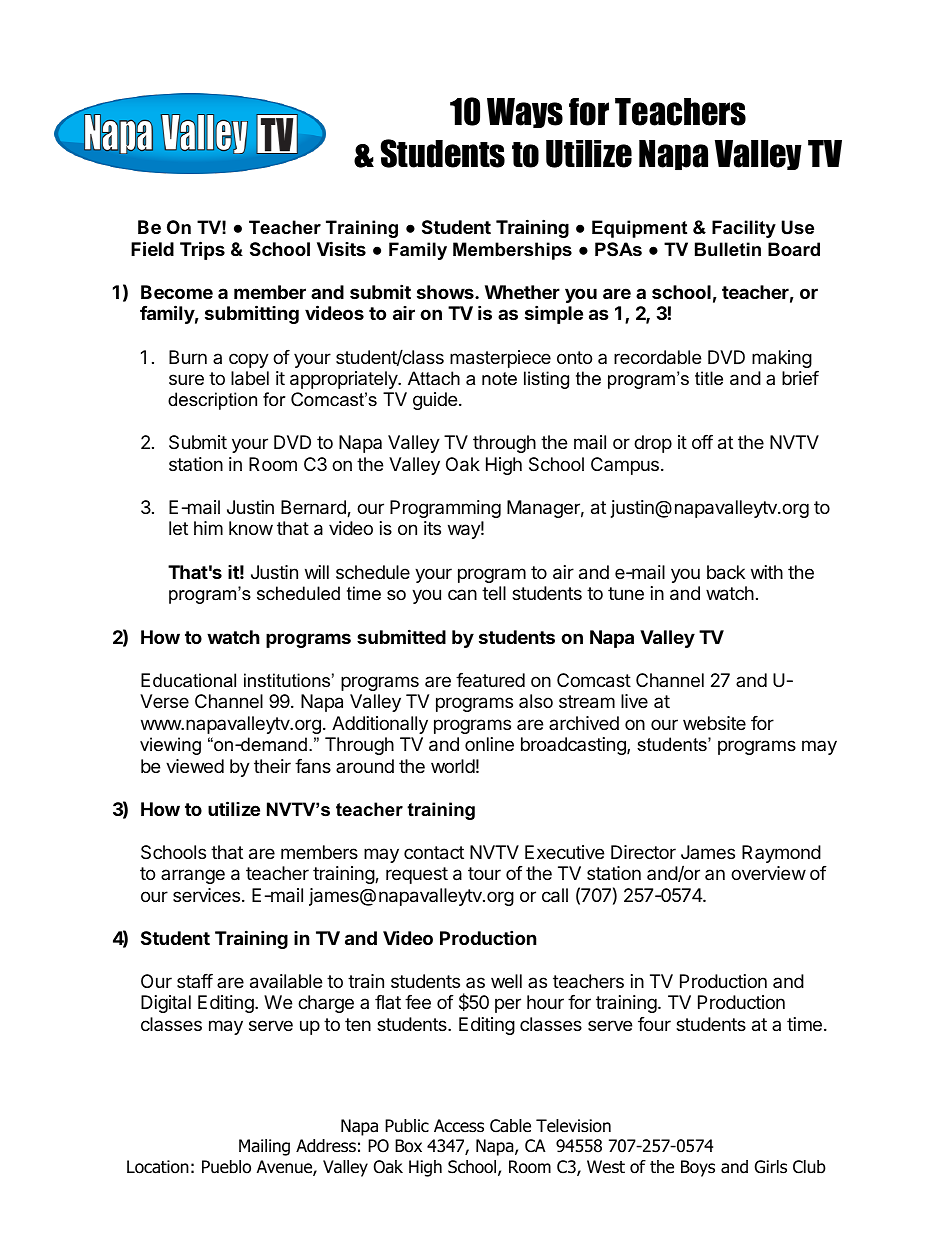 This screenshot has width=952, height=1233. Describe the element at coordinates (768, 873) in the screenshot. I see `overview` at that location.
